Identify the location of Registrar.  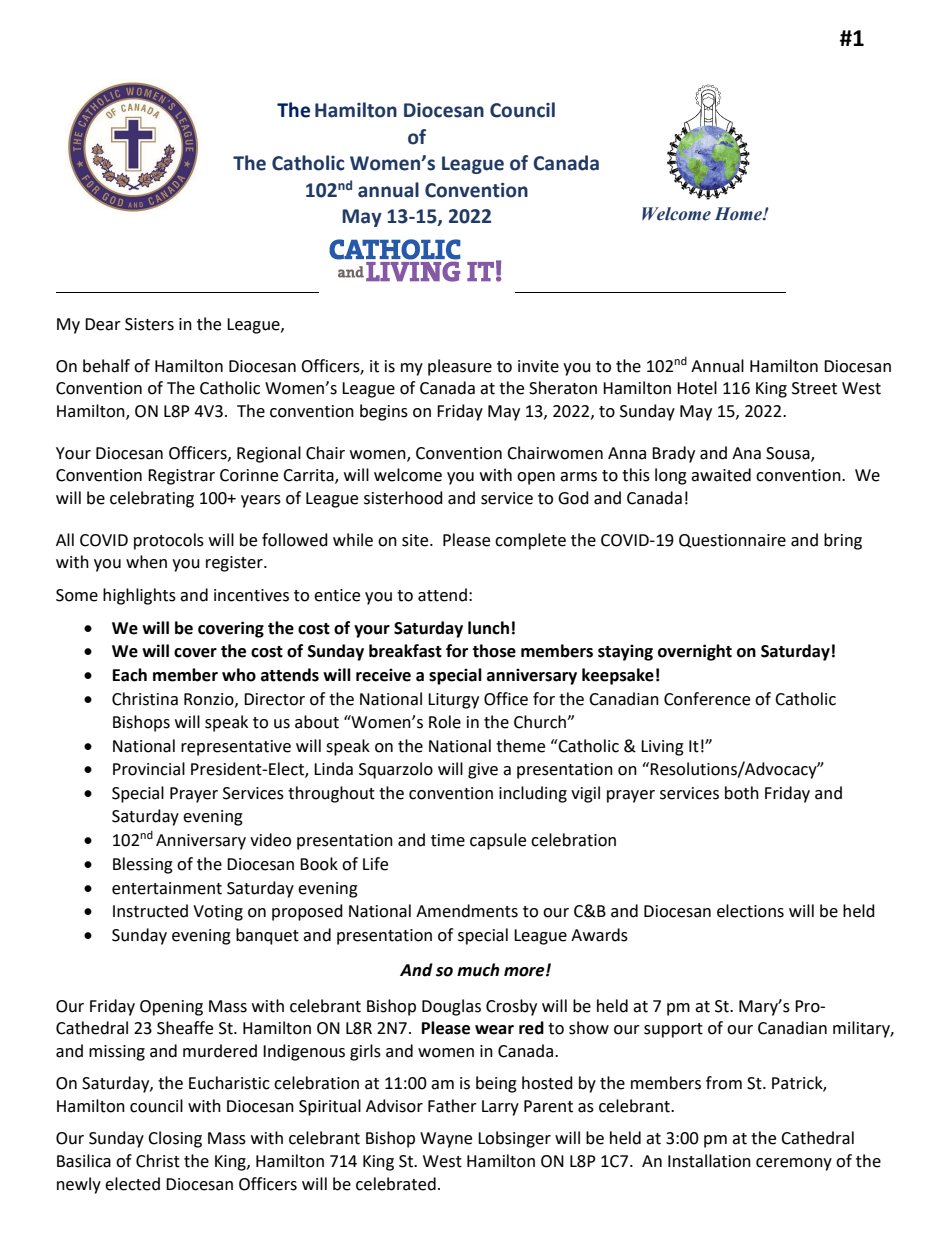
(181, 477).
